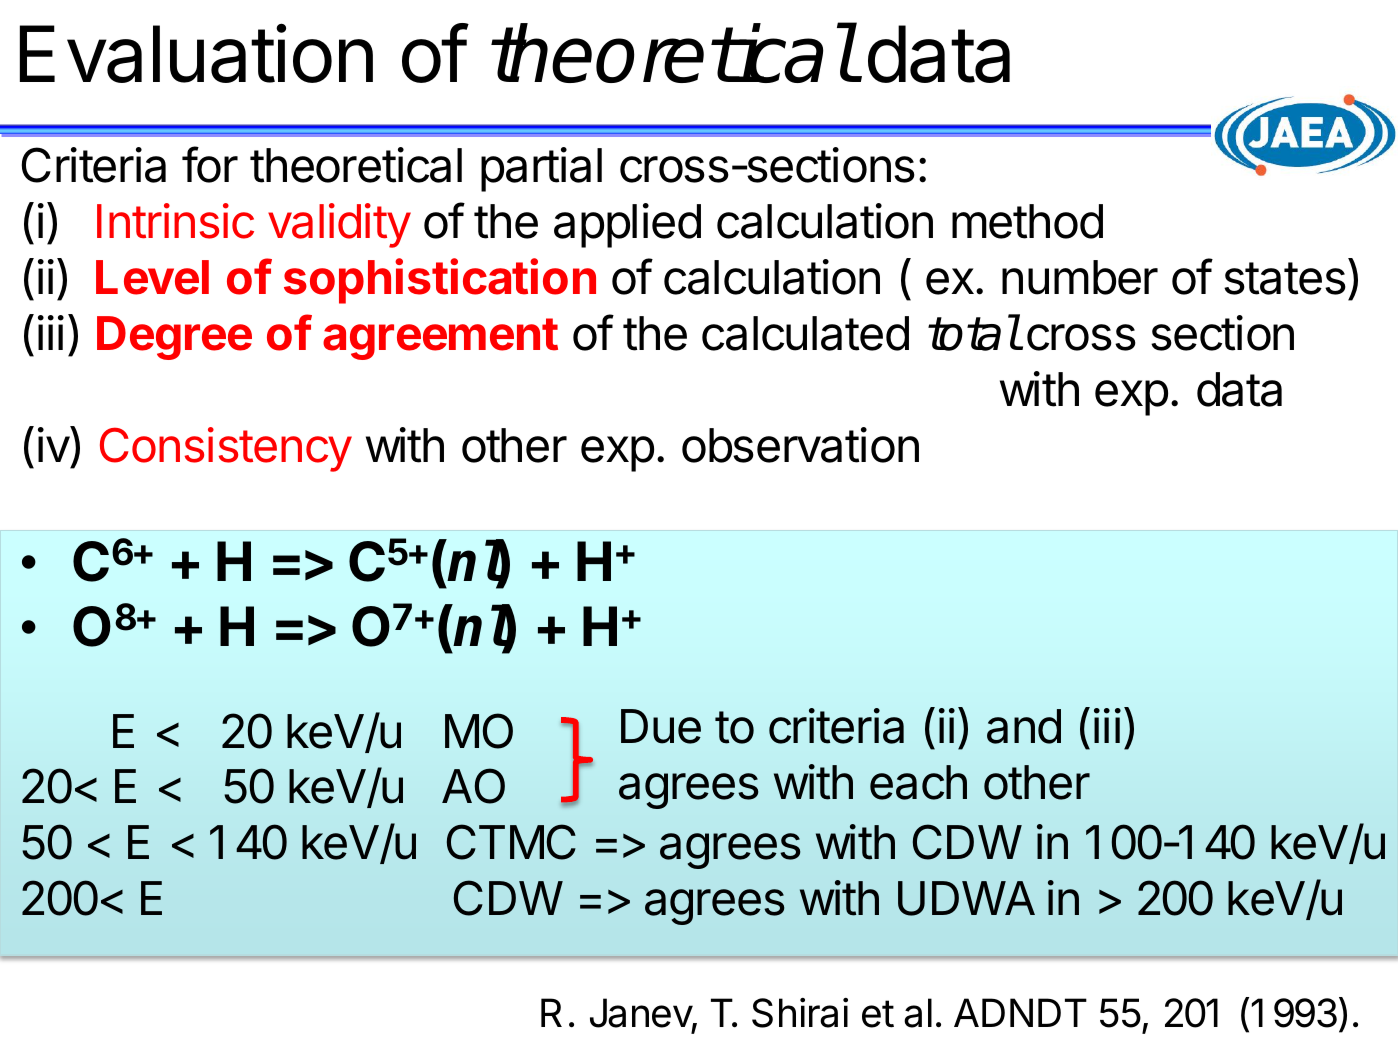  I want to click on method, so click(1027, 221).
